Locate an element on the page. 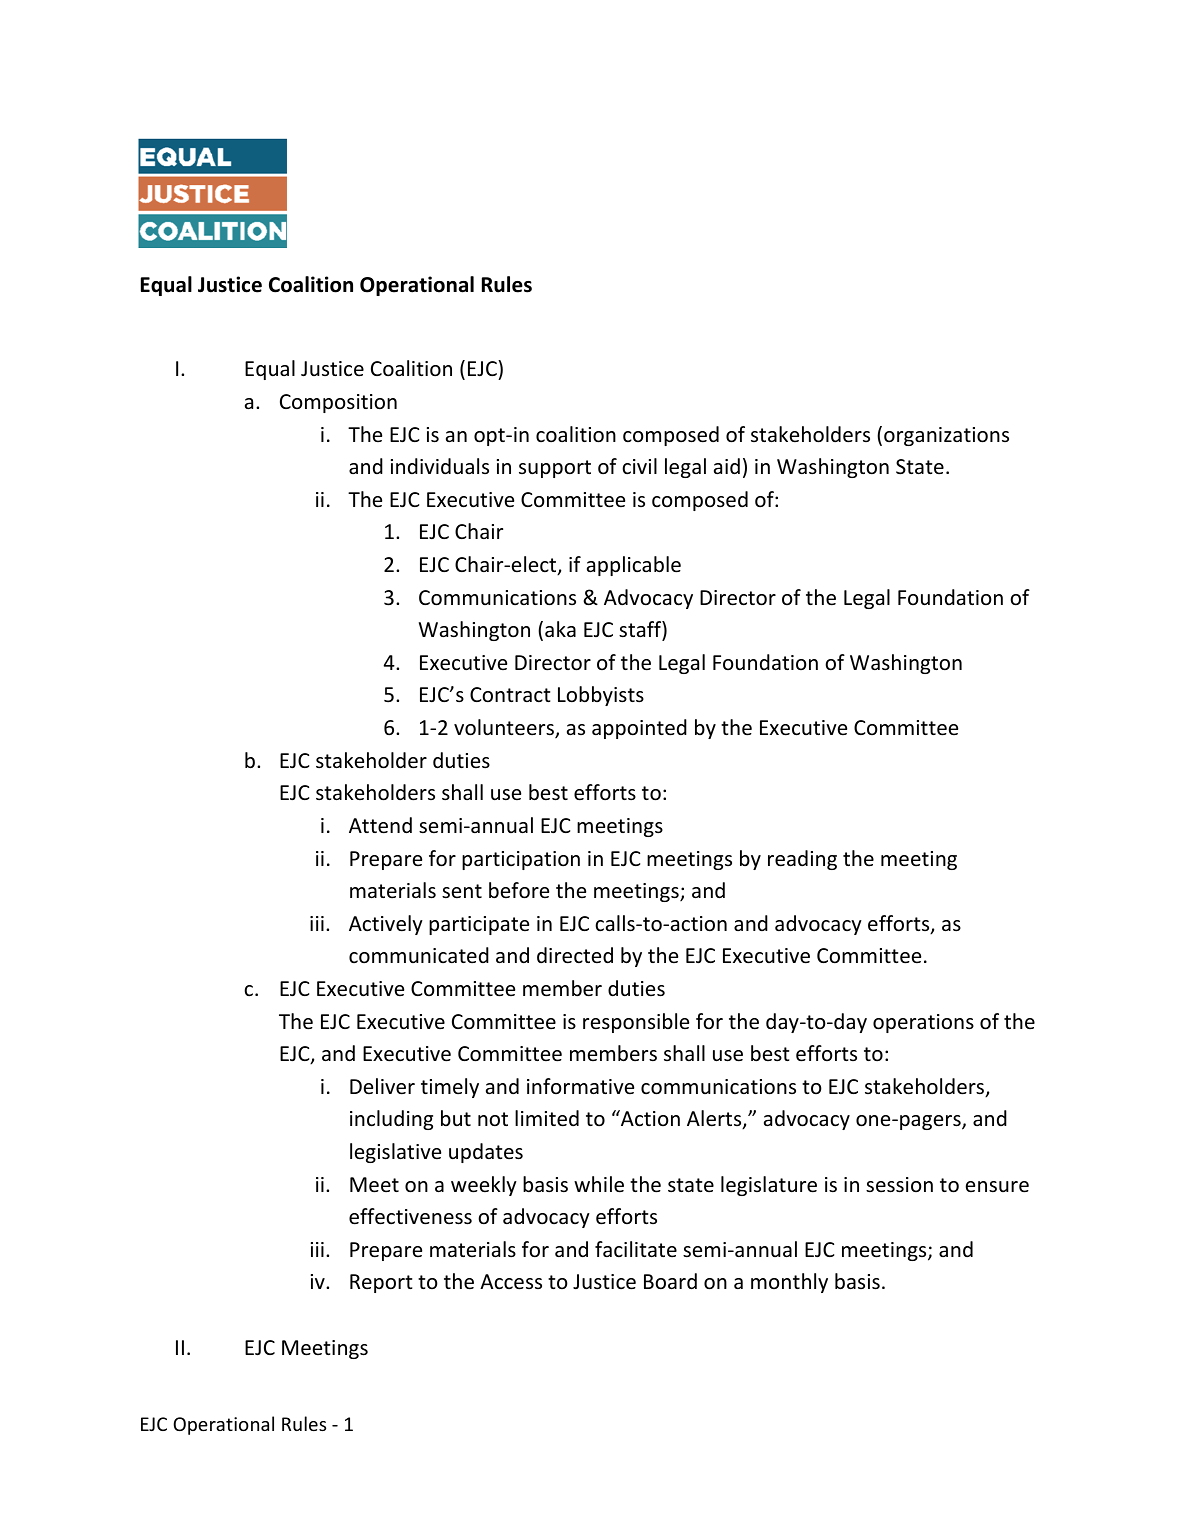 This document has height=1533, width=1185. aka is located at coordinates (560, 629).
